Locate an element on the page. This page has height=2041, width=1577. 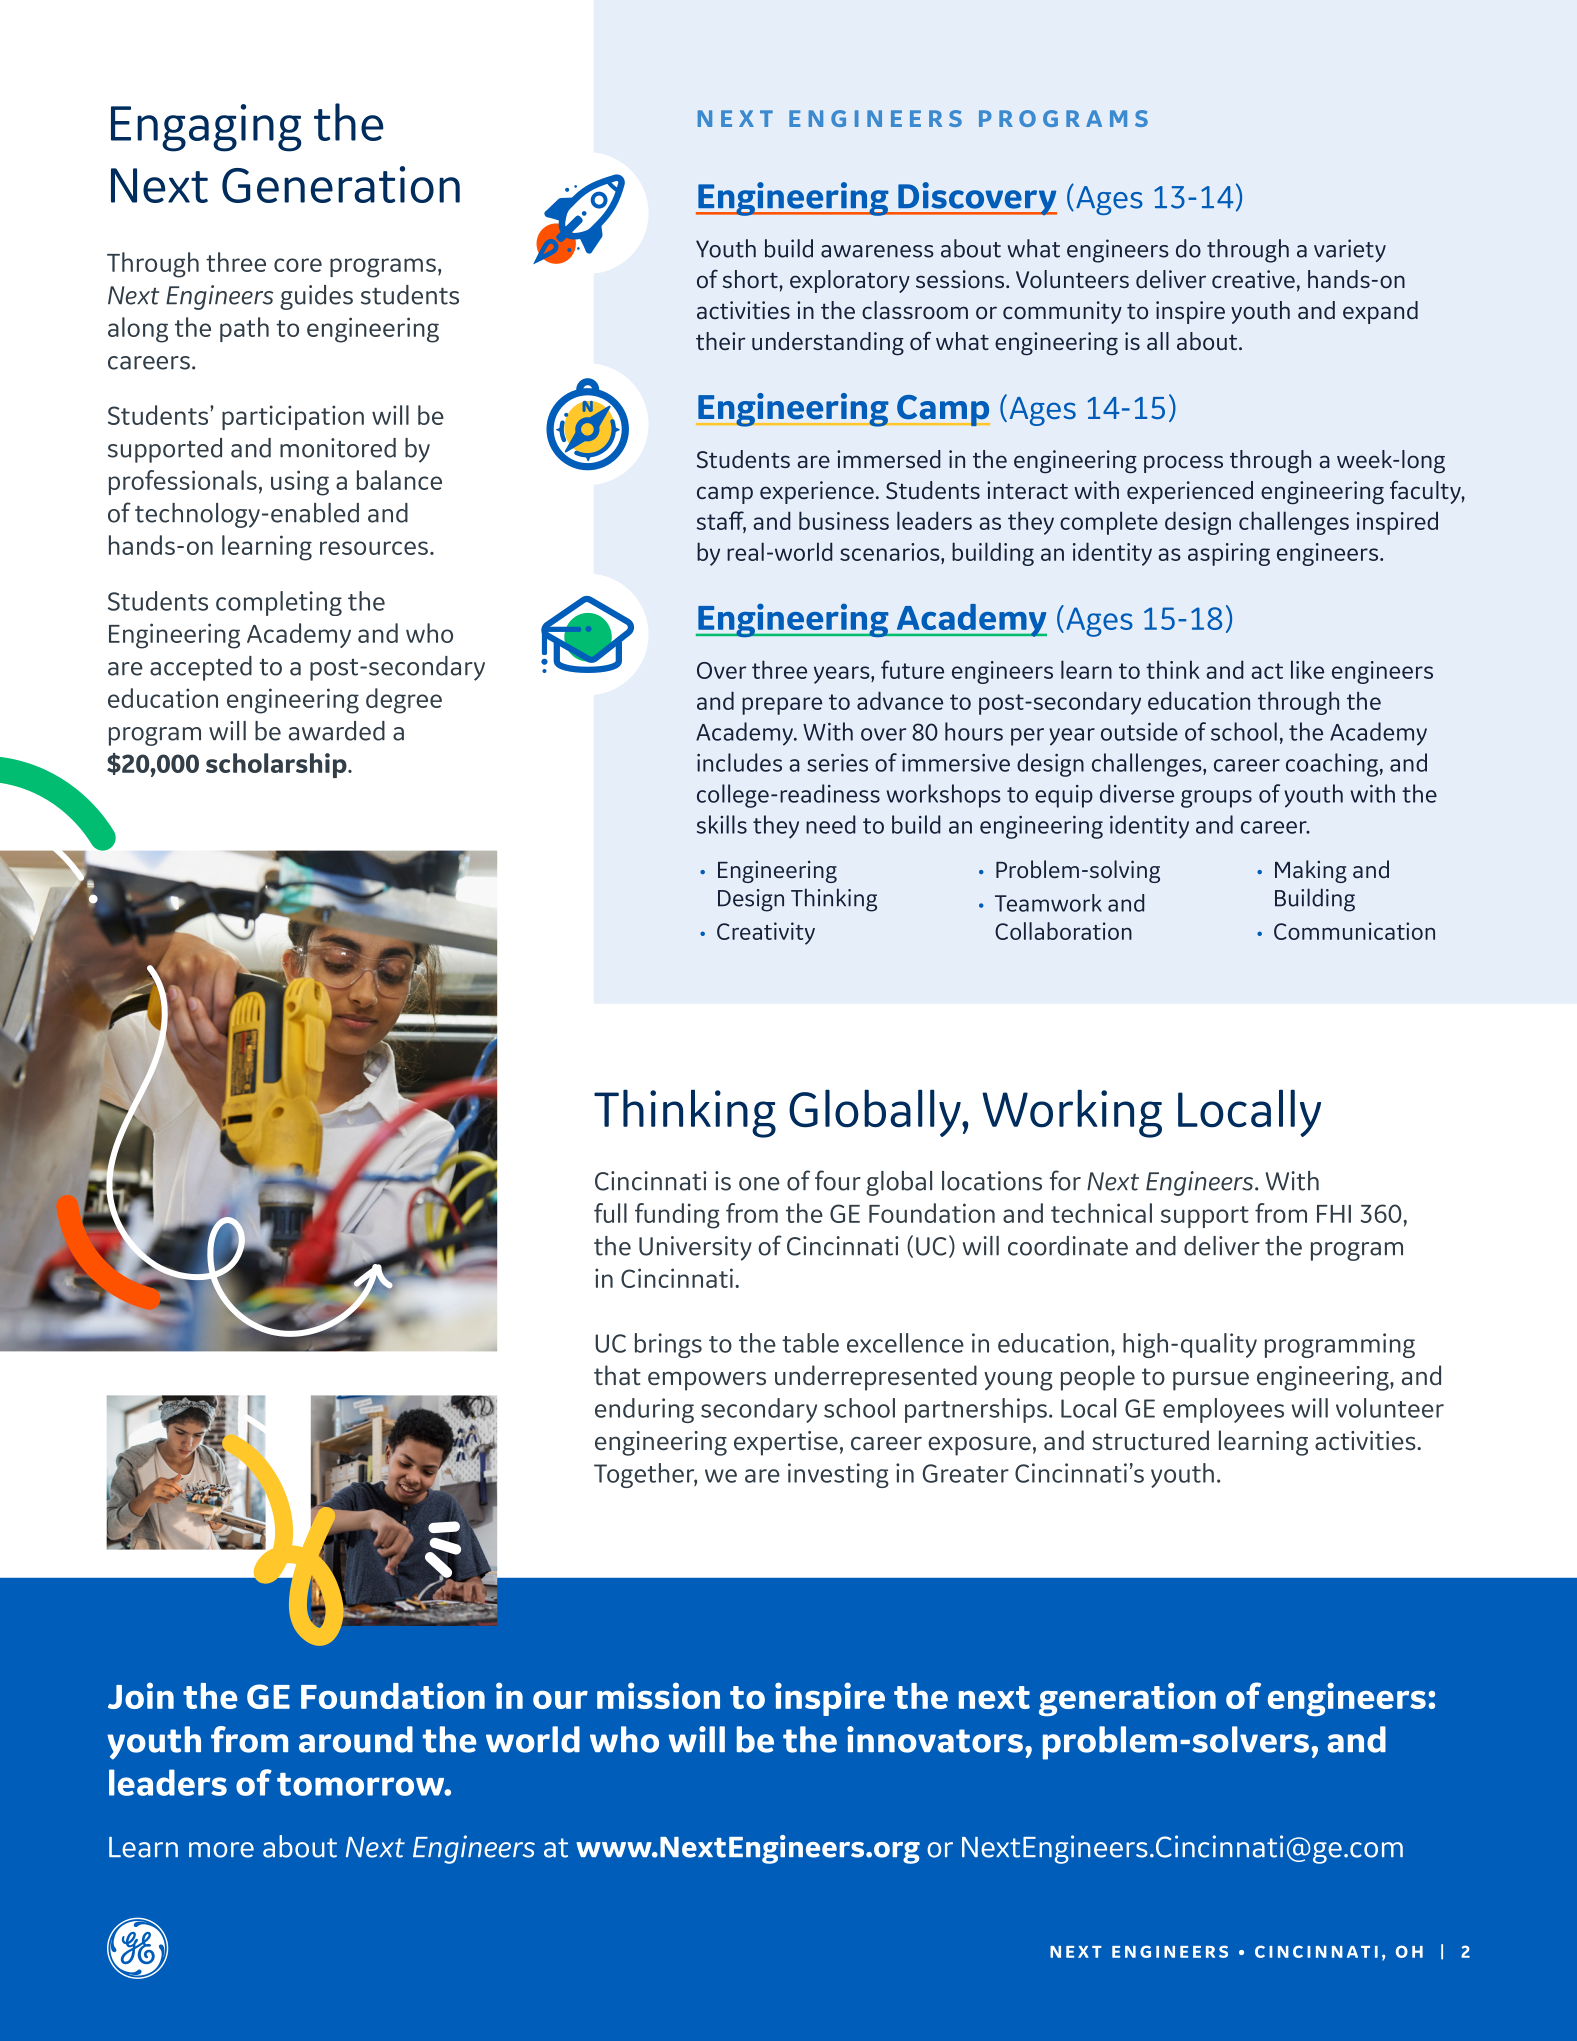
Communication is located at coordinates (1354, 931).
